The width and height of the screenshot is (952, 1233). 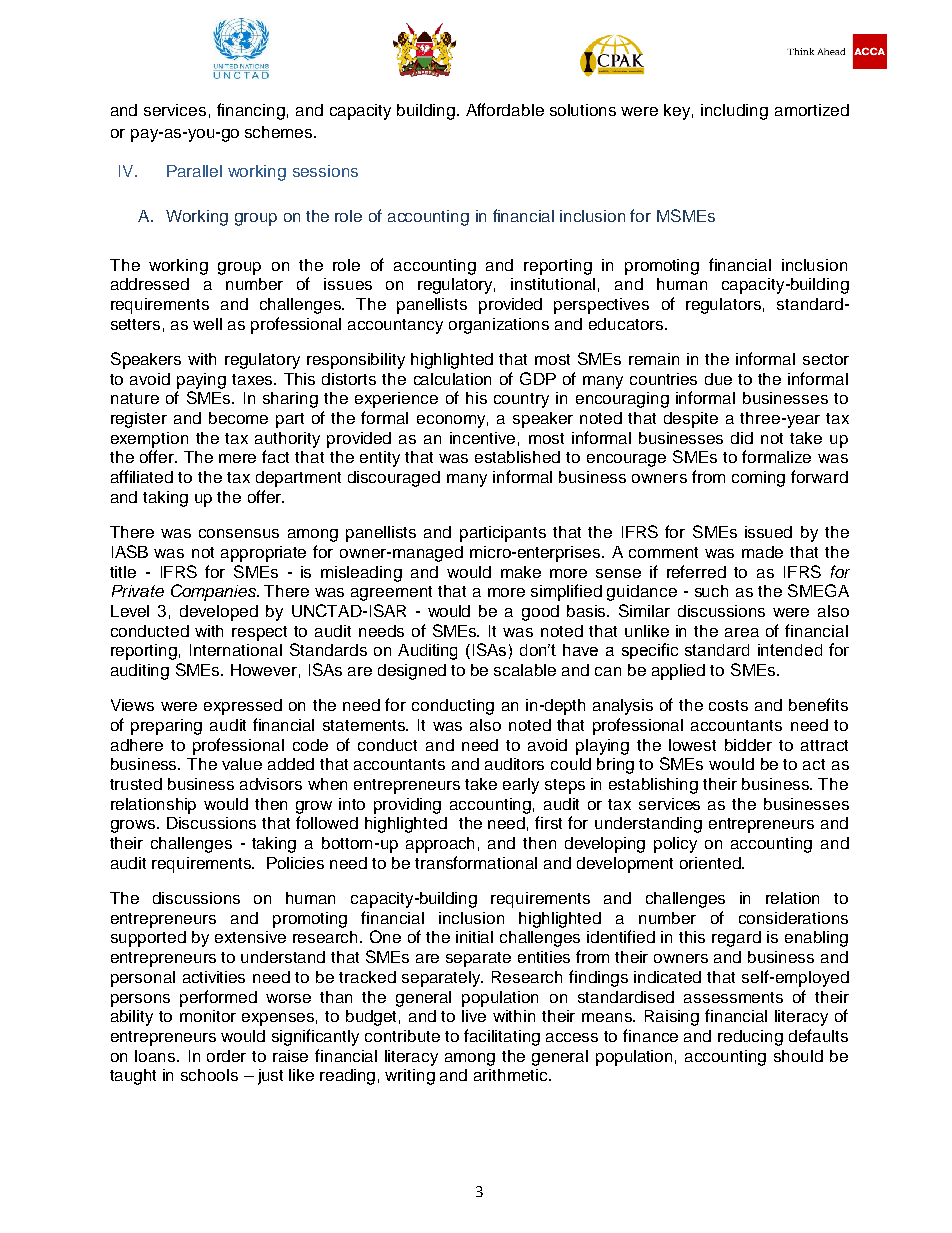 I want to click on such, so click(x=711, y=591).
